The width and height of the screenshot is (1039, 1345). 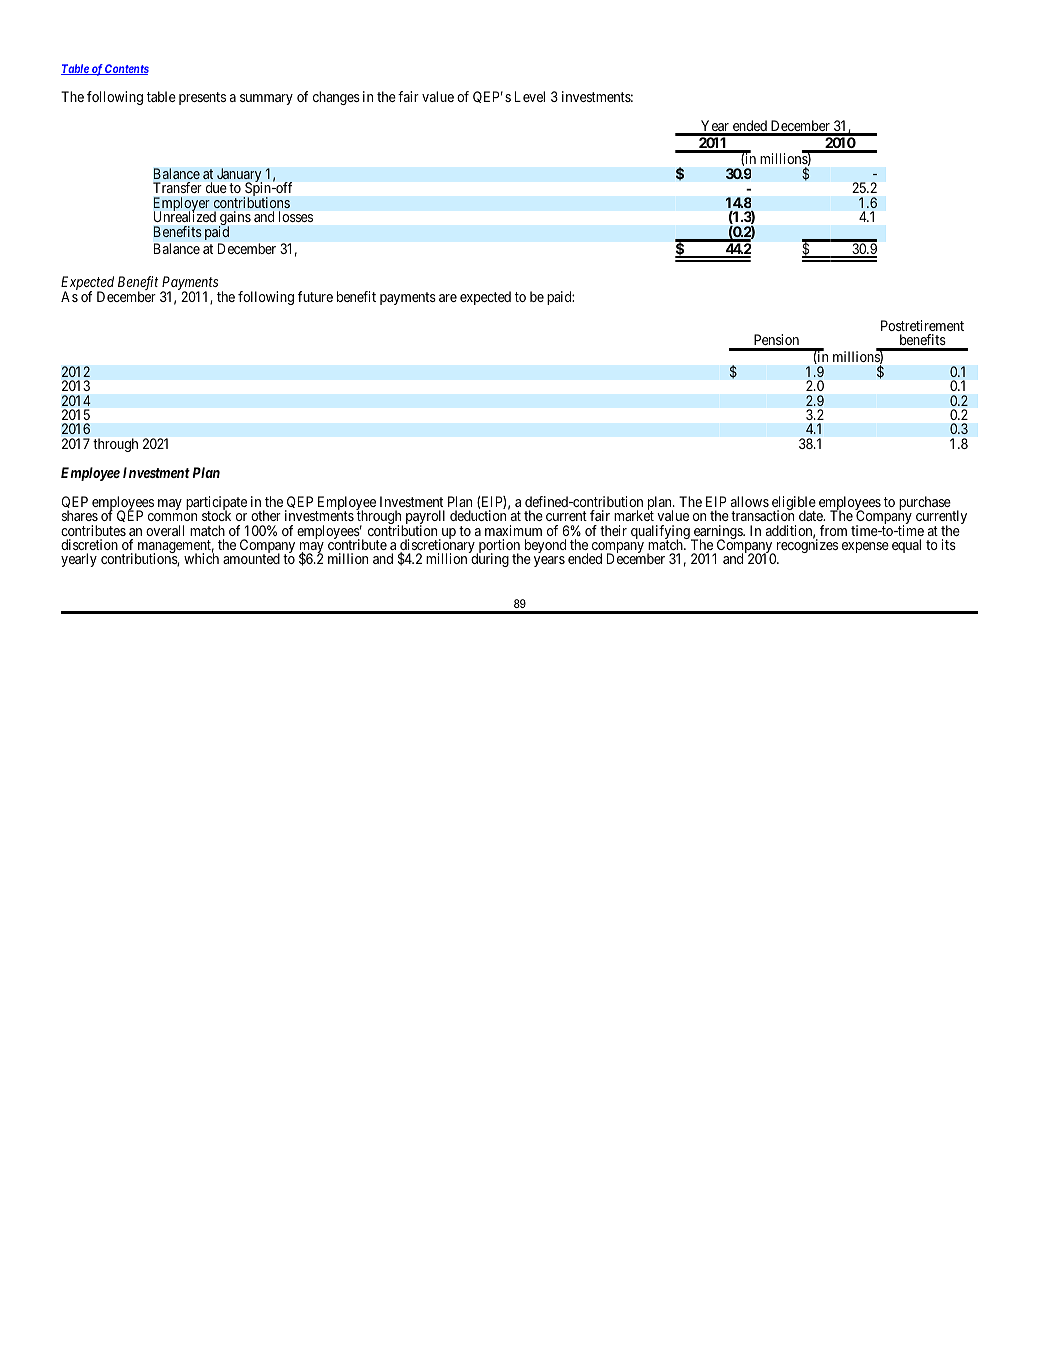 I want to click on losses, so click(x=296, y=216).
